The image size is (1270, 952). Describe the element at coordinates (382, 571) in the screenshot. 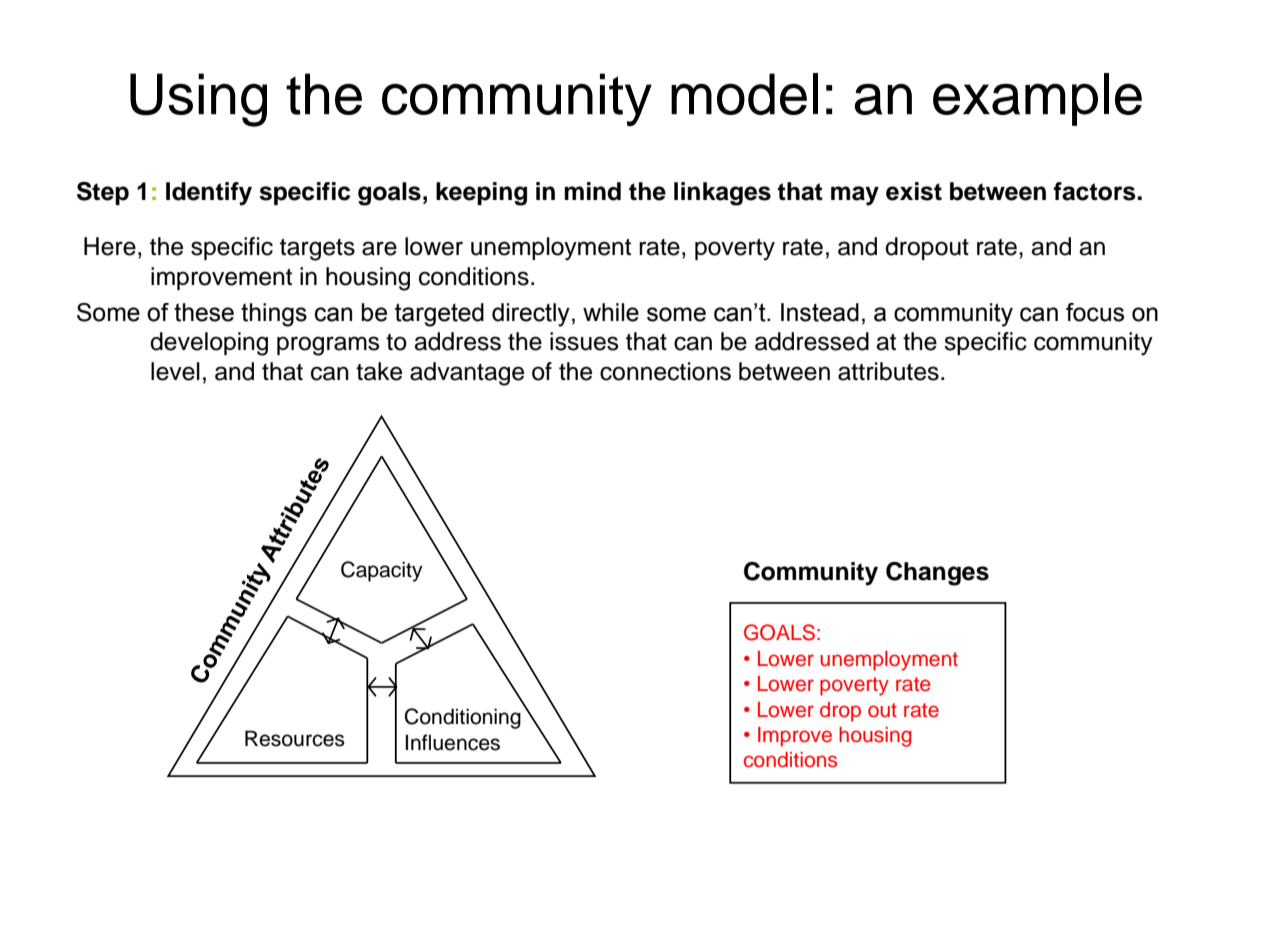

I see `Capacity` at that location.
